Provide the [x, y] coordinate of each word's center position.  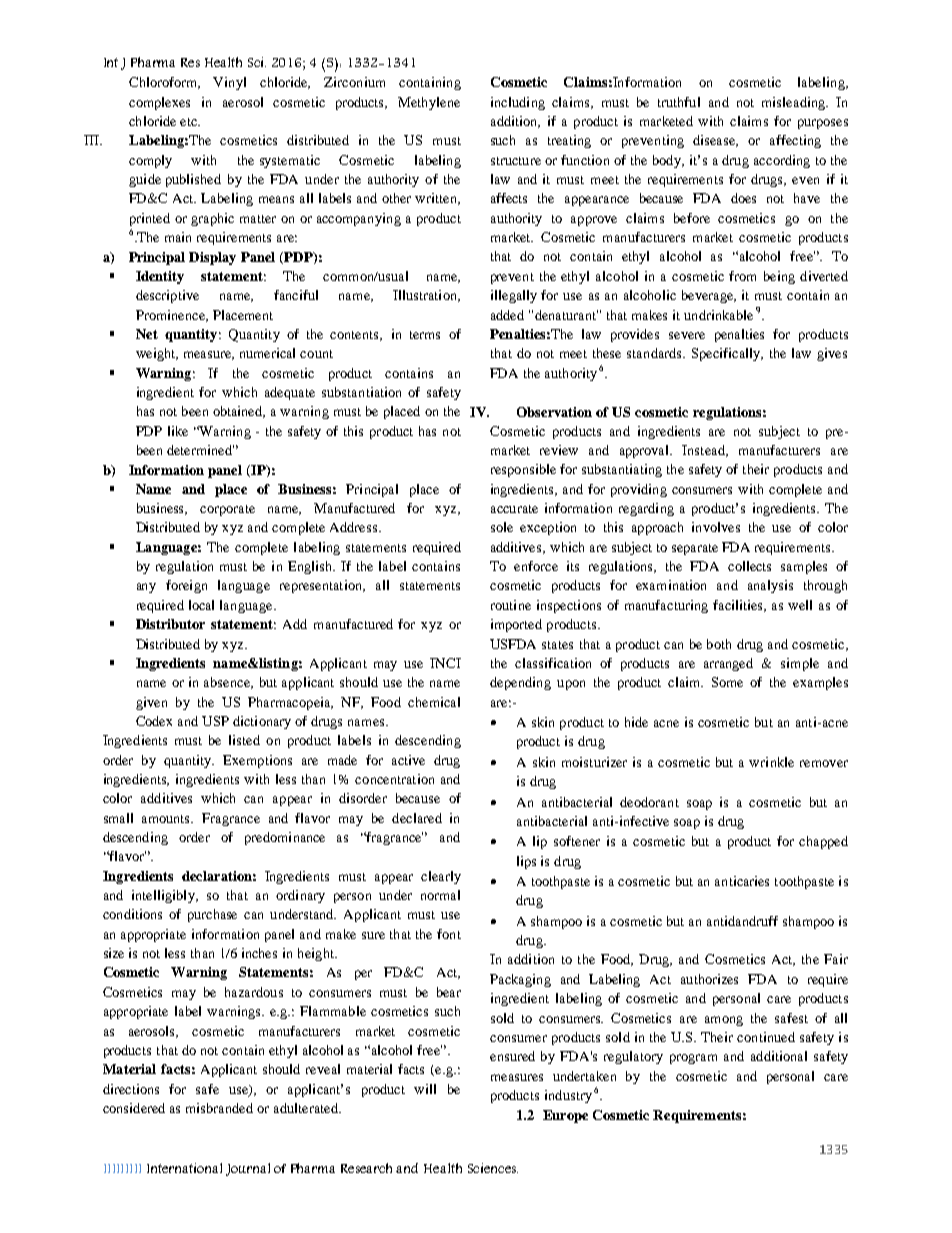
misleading [795, 103]
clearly [441, 877]
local [201, 605]
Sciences [493, 1168]
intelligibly [164, 896]
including [518, 103]
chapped [823, 842]
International [184, 1168]
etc [189, 122]
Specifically [727, 354]
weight [157, 354]
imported [516, 625]
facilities [739, 606]
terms [425, 335]
